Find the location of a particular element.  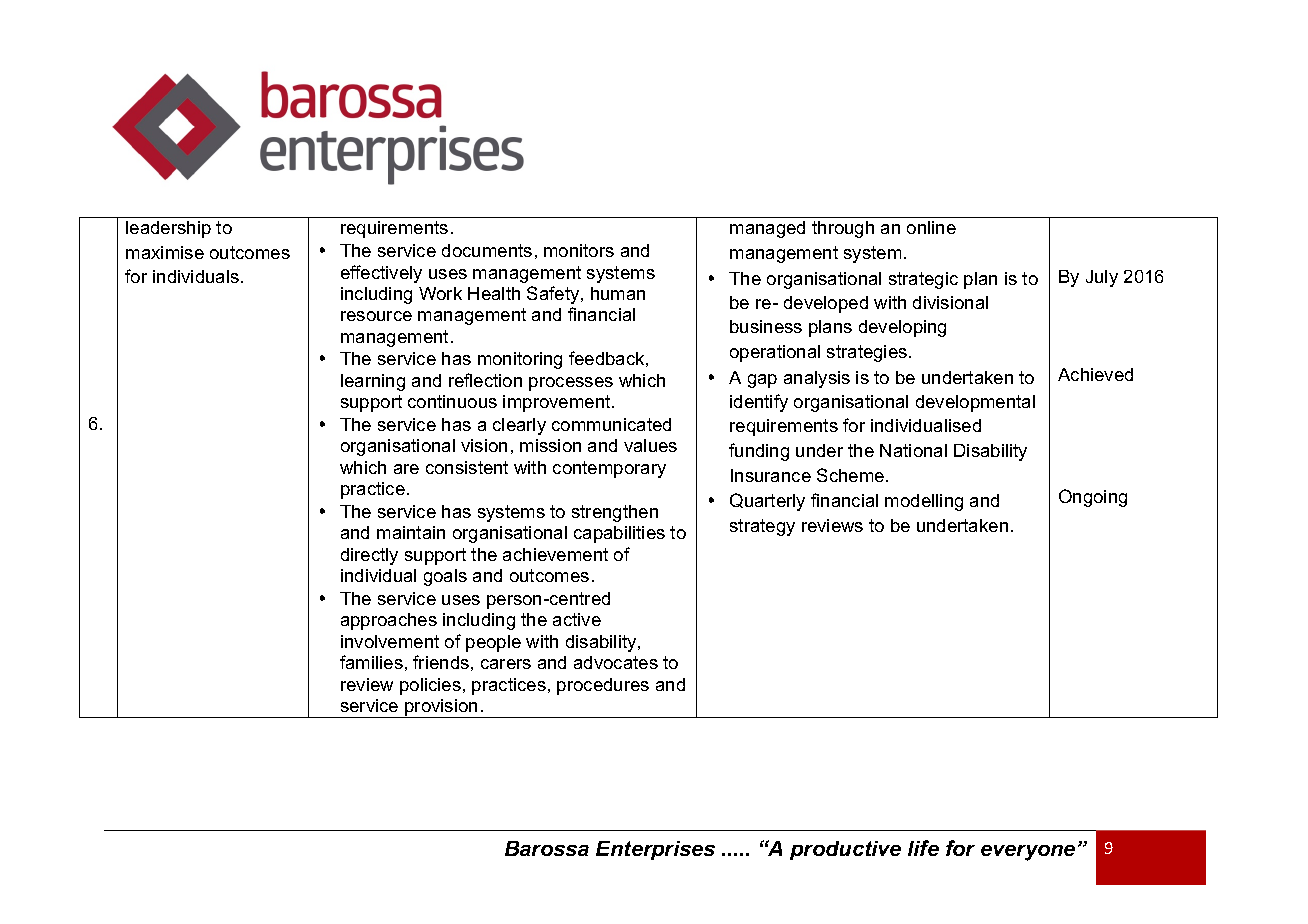

Enterprises is located at coordinates (655, 850).
